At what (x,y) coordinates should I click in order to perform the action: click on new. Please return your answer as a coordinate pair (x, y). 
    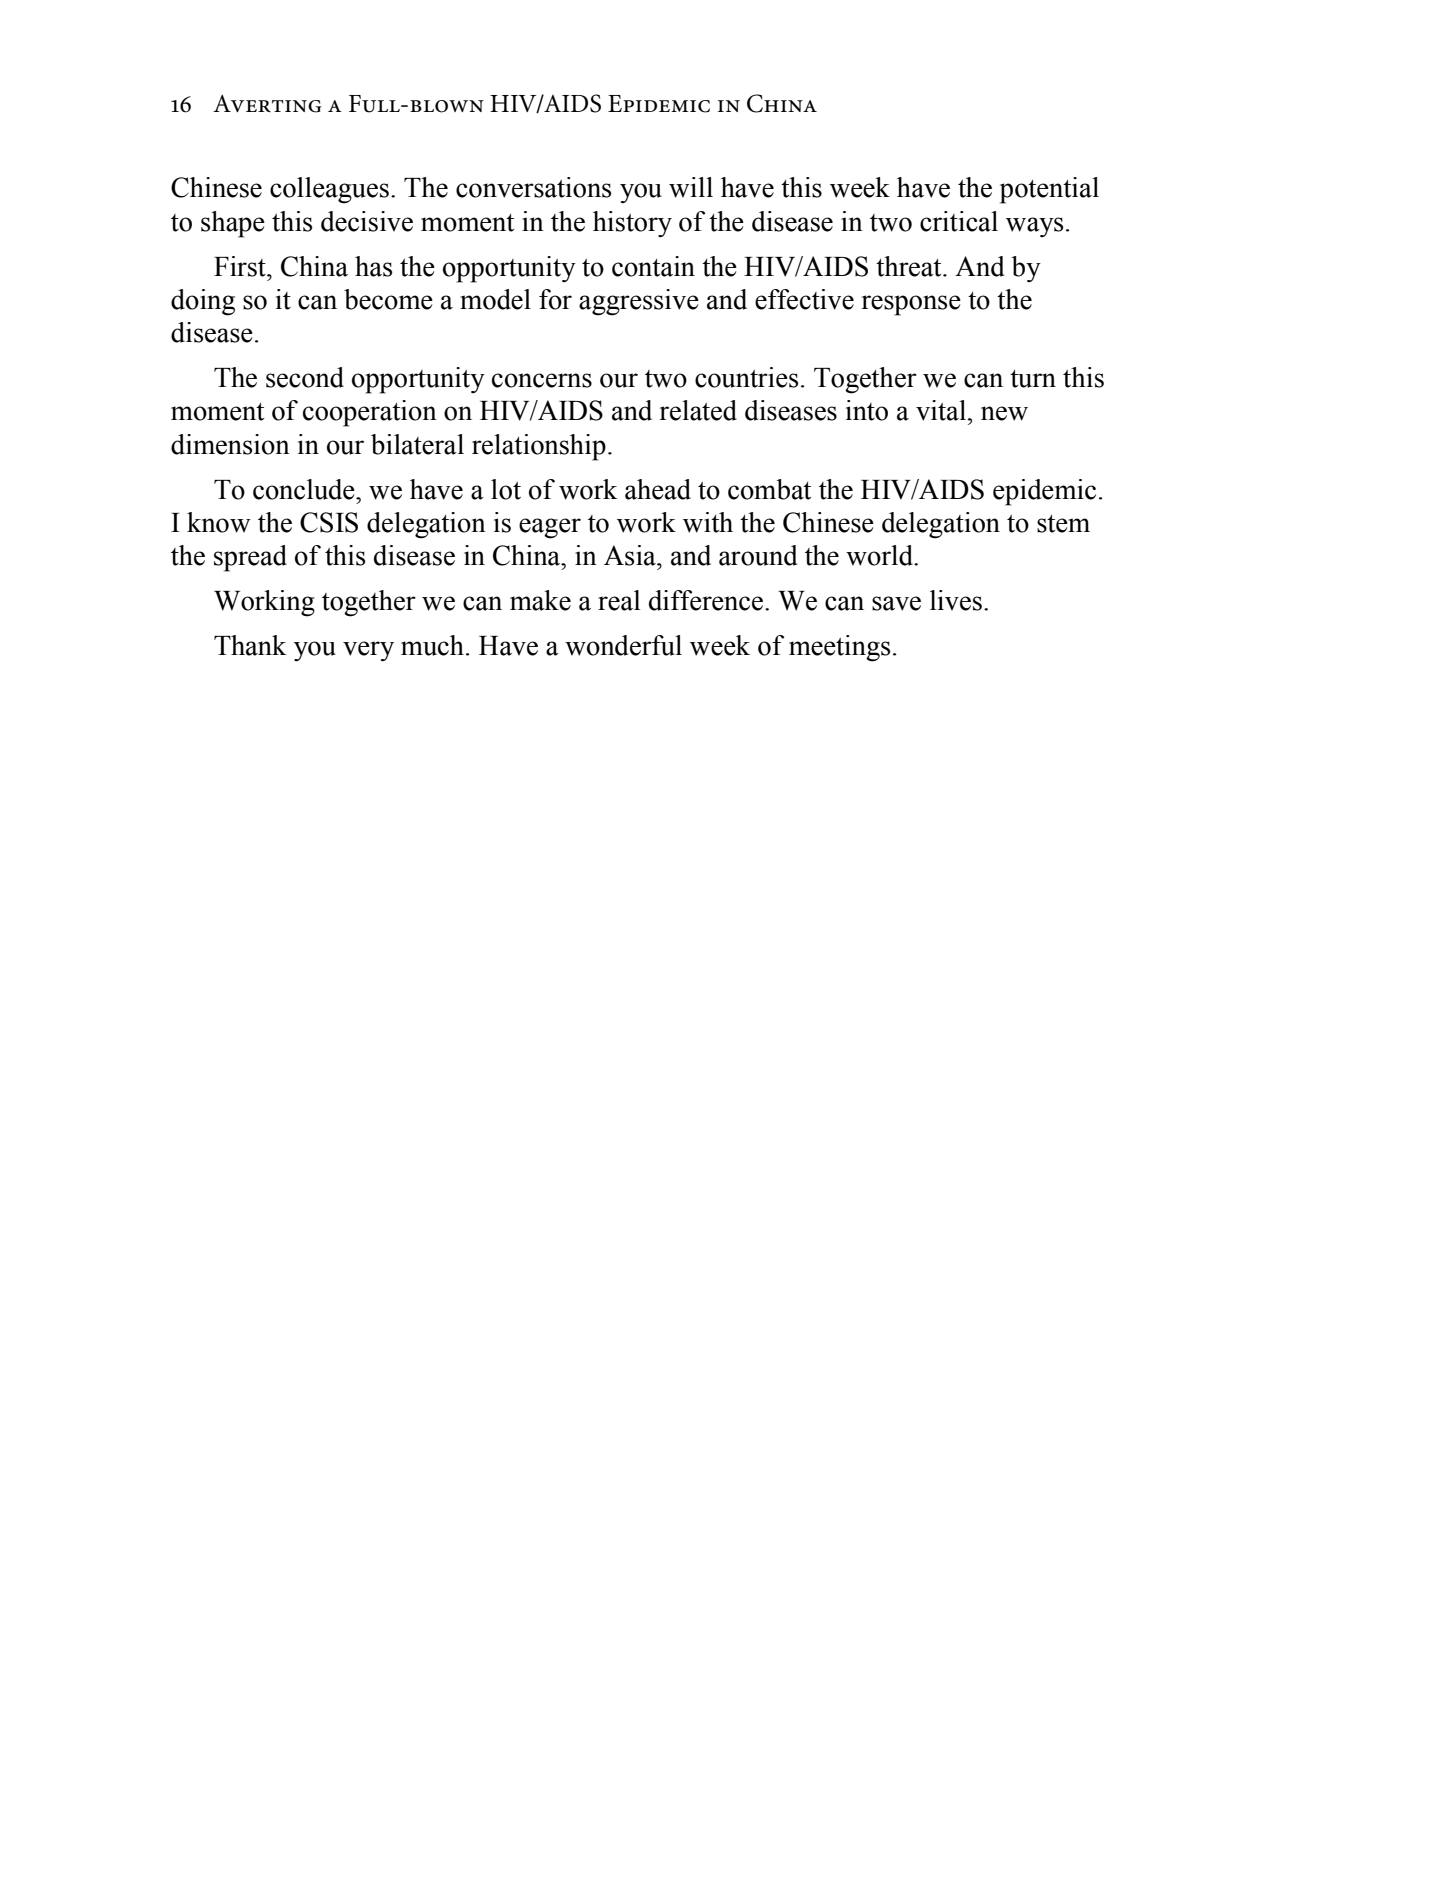
    Looking at the image, I should click on (1004, 413).
